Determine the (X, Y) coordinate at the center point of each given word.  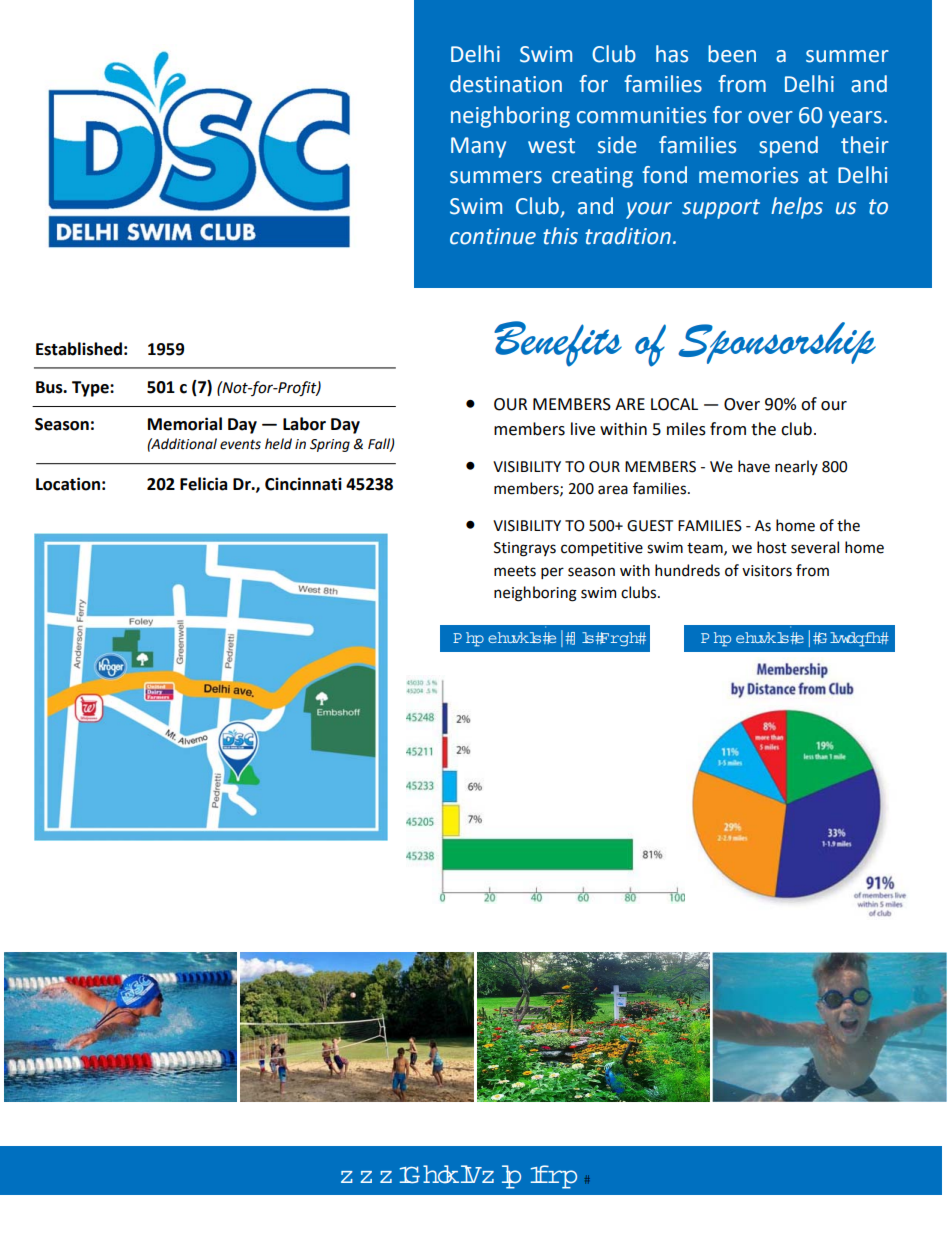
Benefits (558, 344)
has (672, 54)
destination (506, 84)
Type (91, 389)
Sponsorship (777, 343)
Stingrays (525, 549)
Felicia (203, 484)
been (732, 54)
